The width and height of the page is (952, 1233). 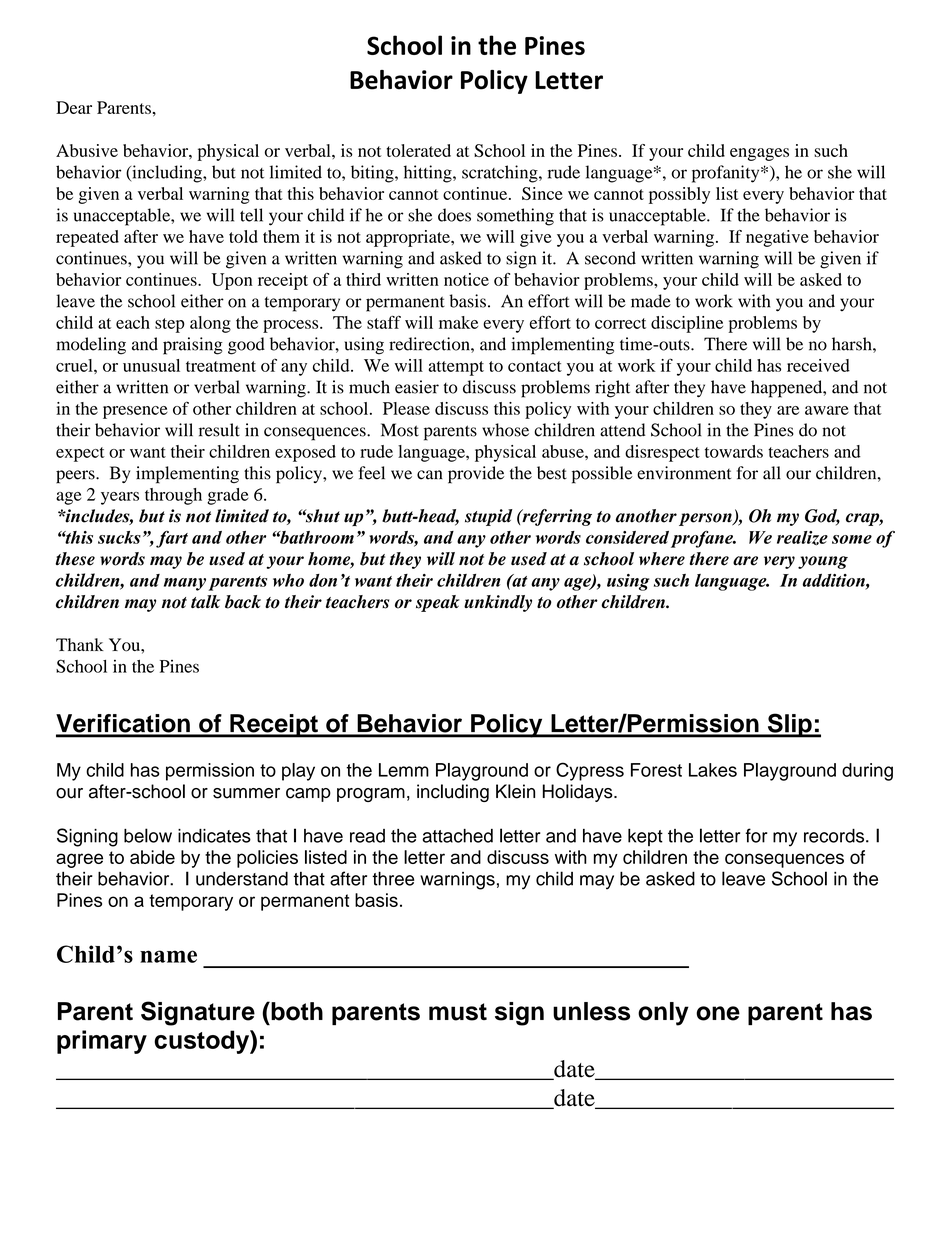 I want to click on tolerated, so click(x=419, y=150).
